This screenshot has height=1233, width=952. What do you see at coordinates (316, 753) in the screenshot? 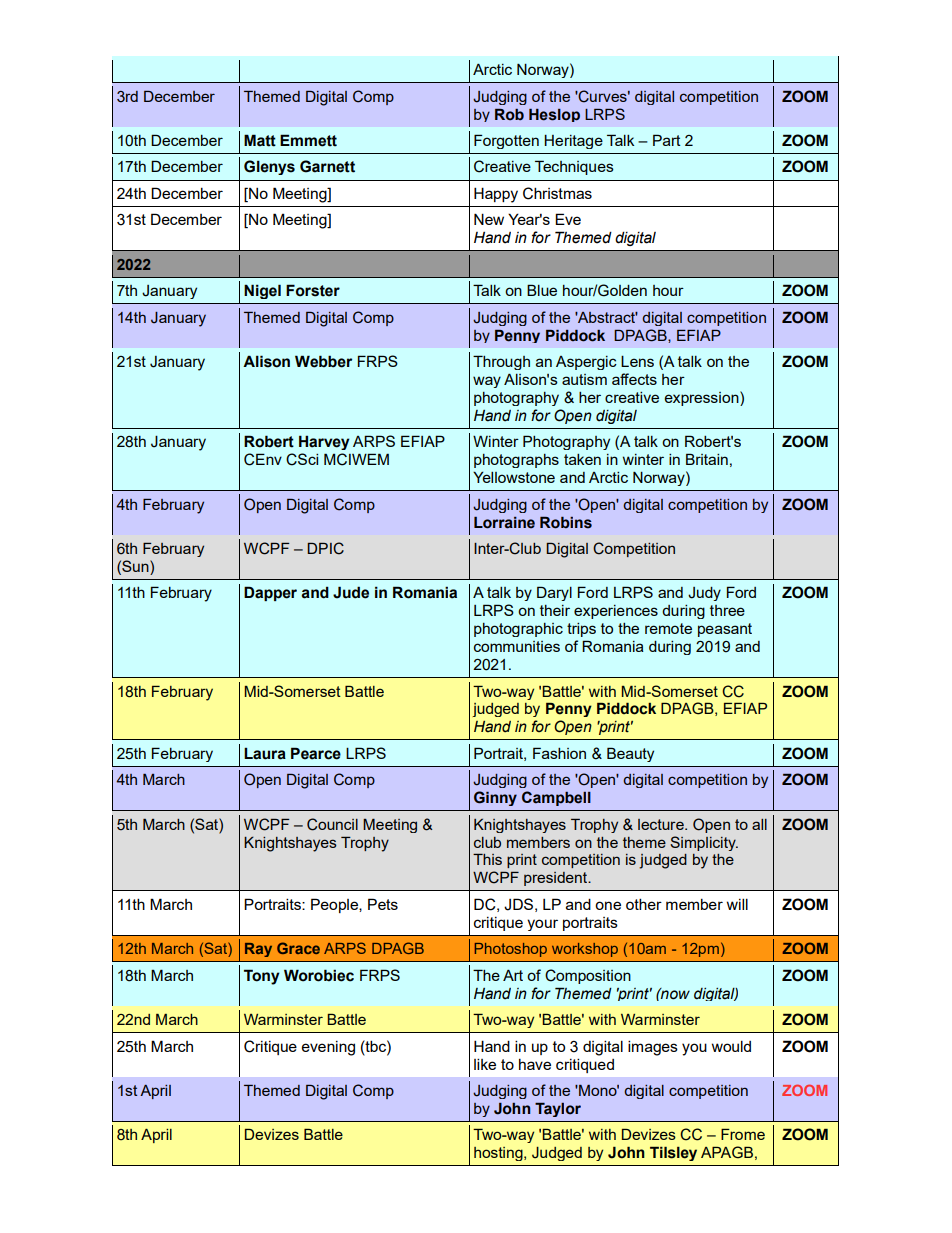
I see `Pearce` at bounding box center [316, 753].
